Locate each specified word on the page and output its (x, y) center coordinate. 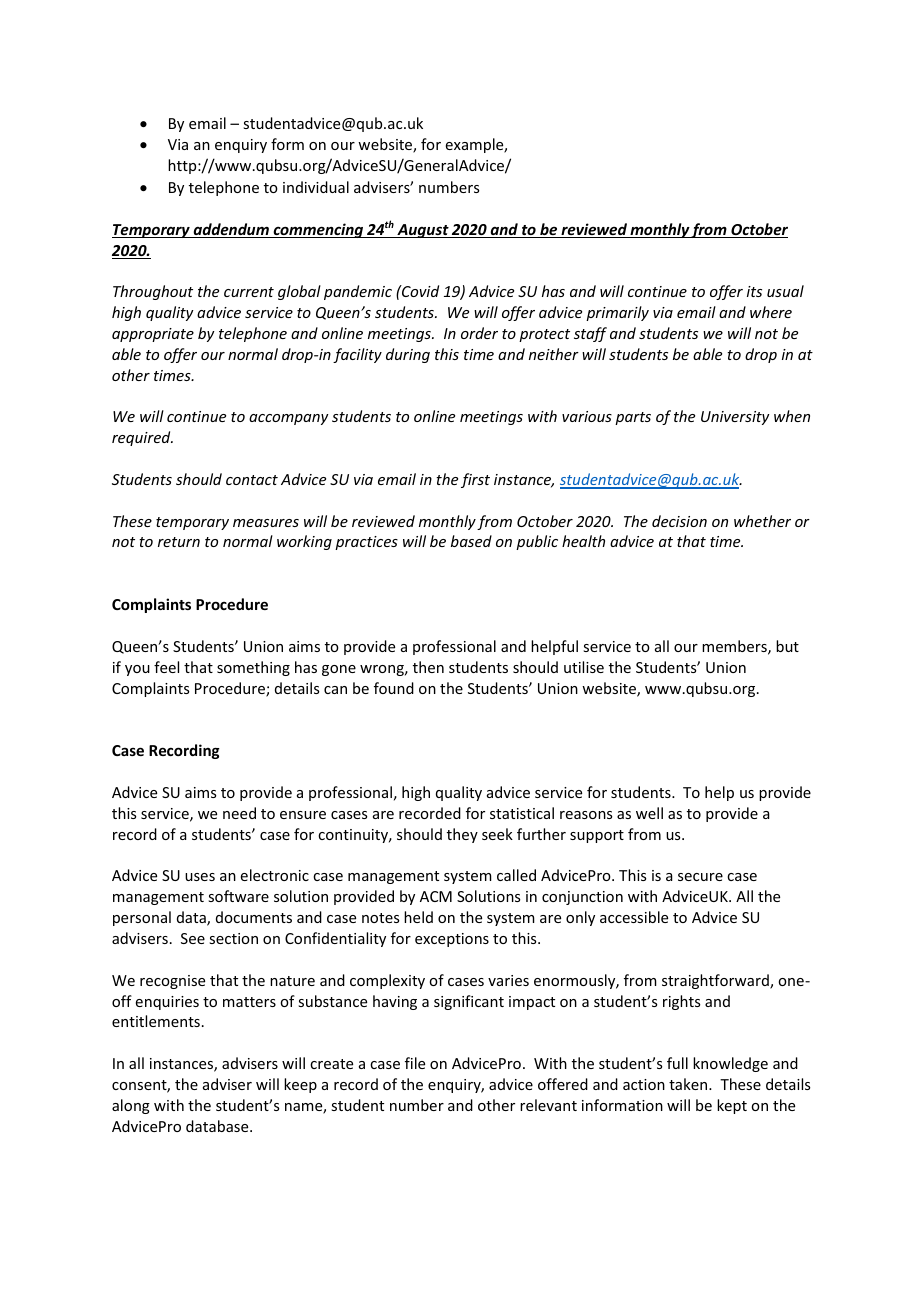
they (462, 835)
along (131, 1106)
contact (252, 480)
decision (679, 521)
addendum (231, 230)
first (475, 480)
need (239, 813)
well (649, 813)
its (754, 291)
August (423, 231)
